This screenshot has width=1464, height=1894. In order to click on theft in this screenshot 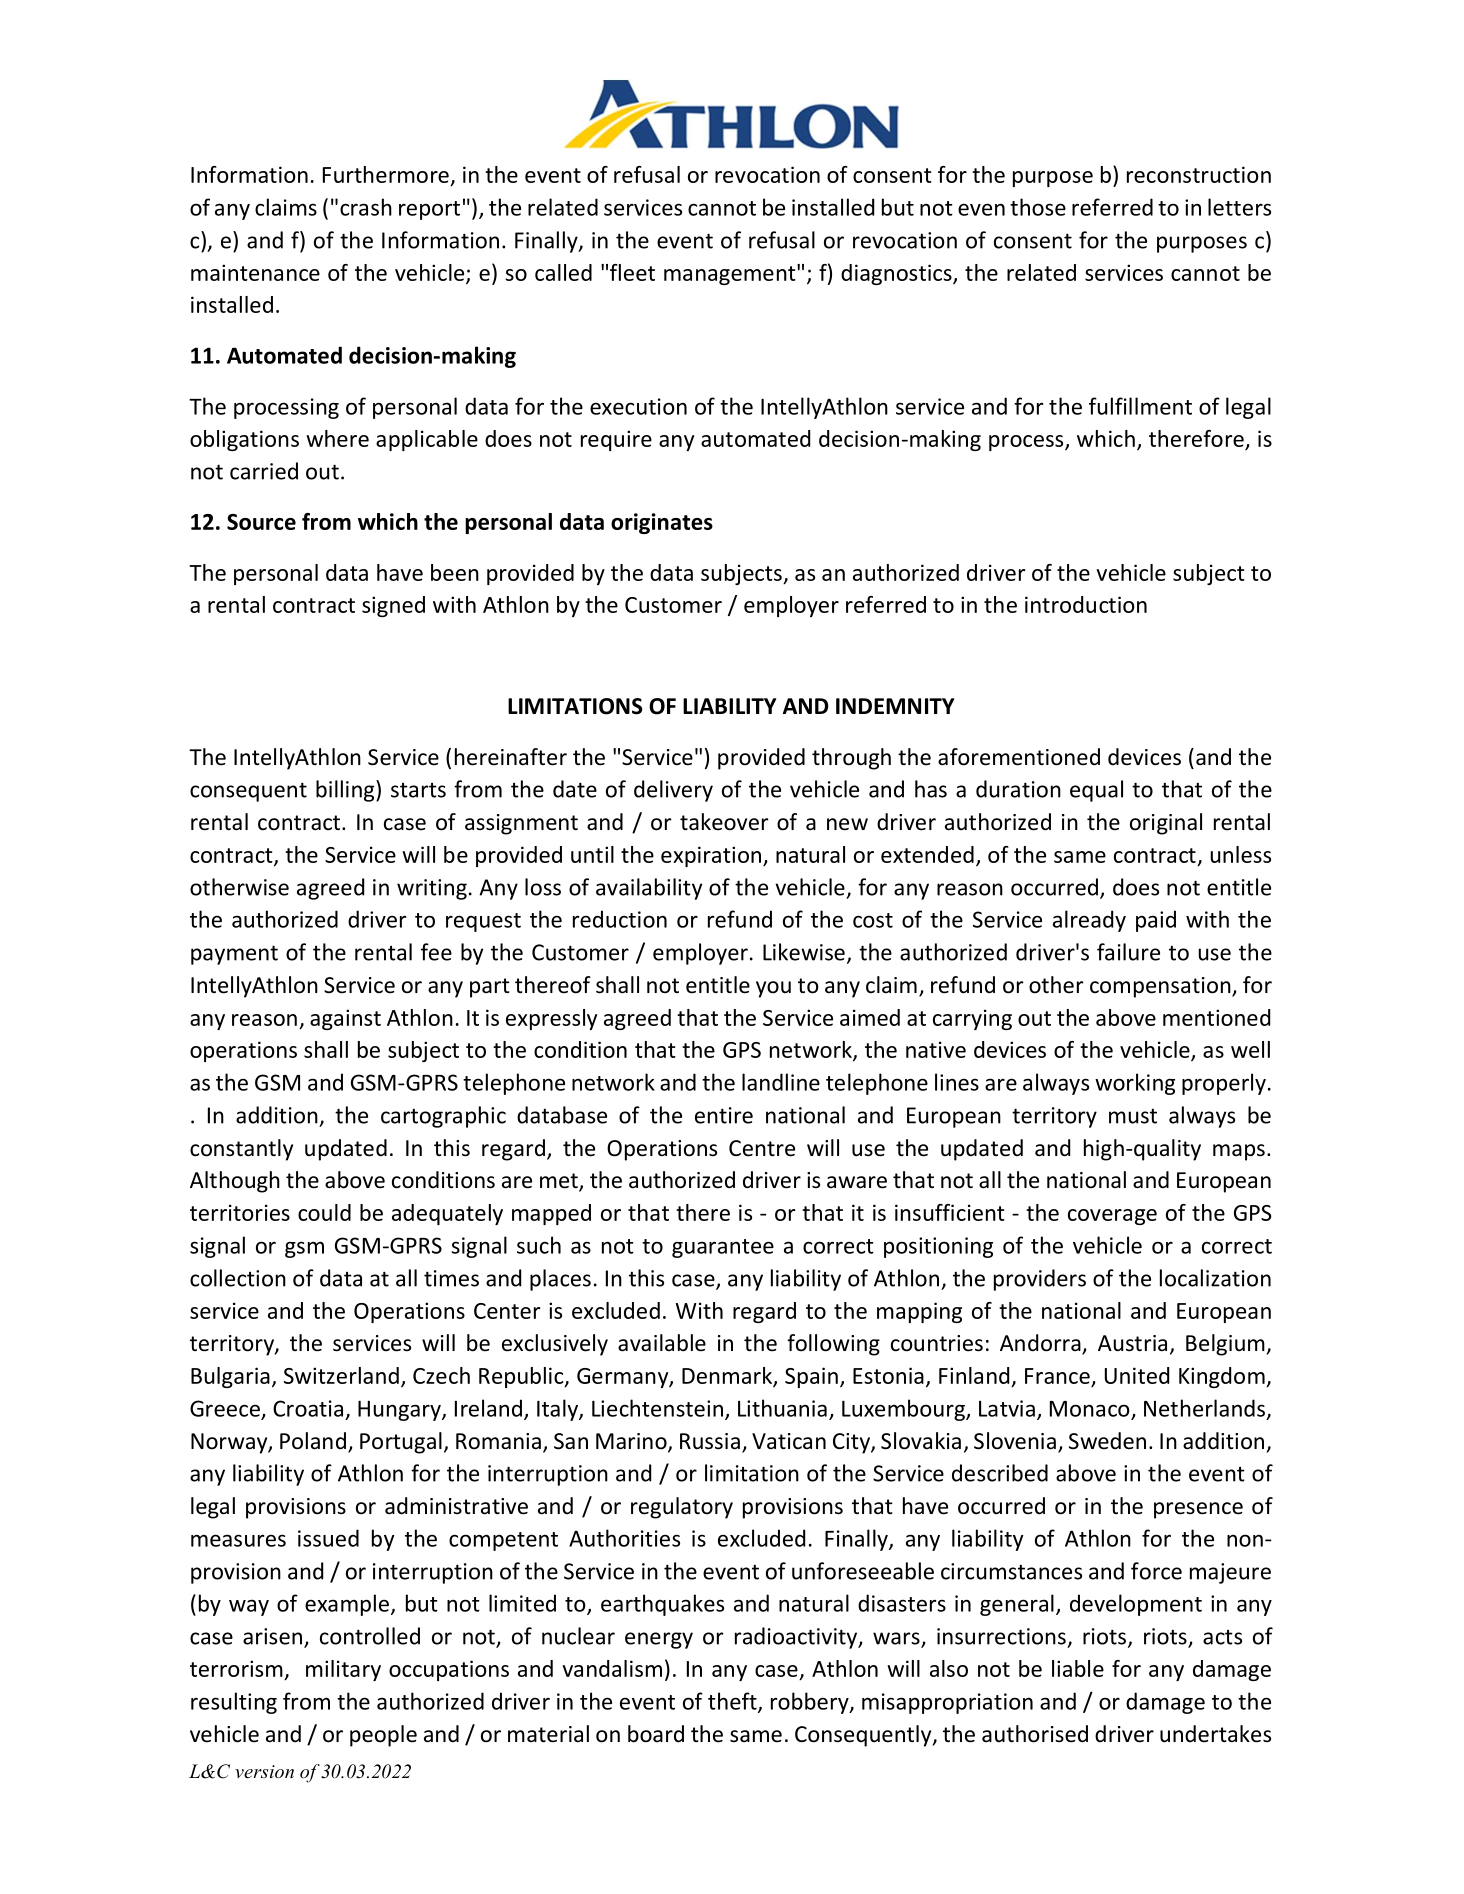, I will do `click(733, 1702)`.
